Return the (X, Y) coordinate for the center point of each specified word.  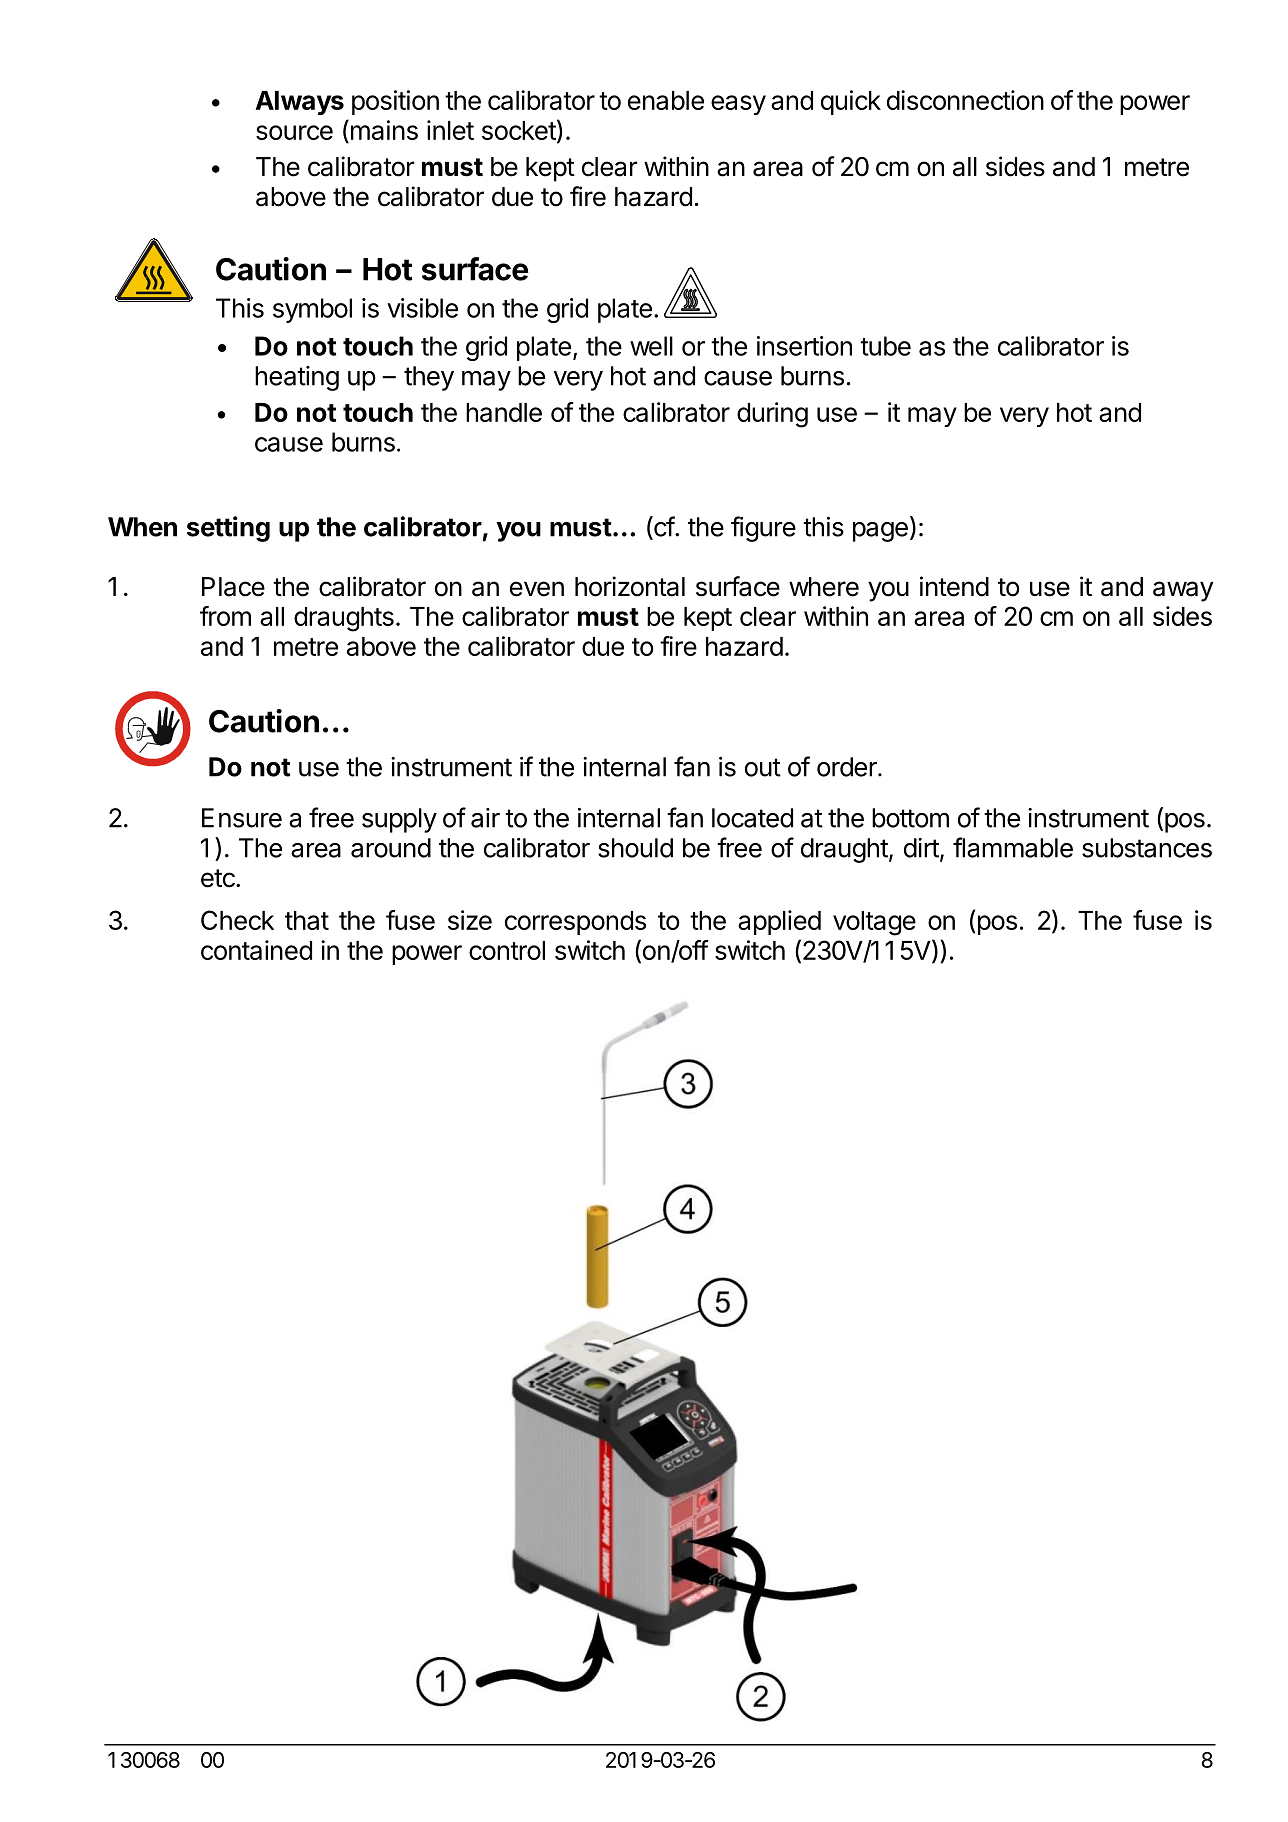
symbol (312, 310)
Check (237, 920)
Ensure (242, 818)
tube (885, 346)
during (772, 415)
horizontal (630, 586)
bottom (910, 818)
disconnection (965, 100)
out (763, 767)
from (225, 616)
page (880, 532)
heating (297, 378)
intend (954, 586)
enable (666, 100)
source (294, 132)
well (651, 346)
